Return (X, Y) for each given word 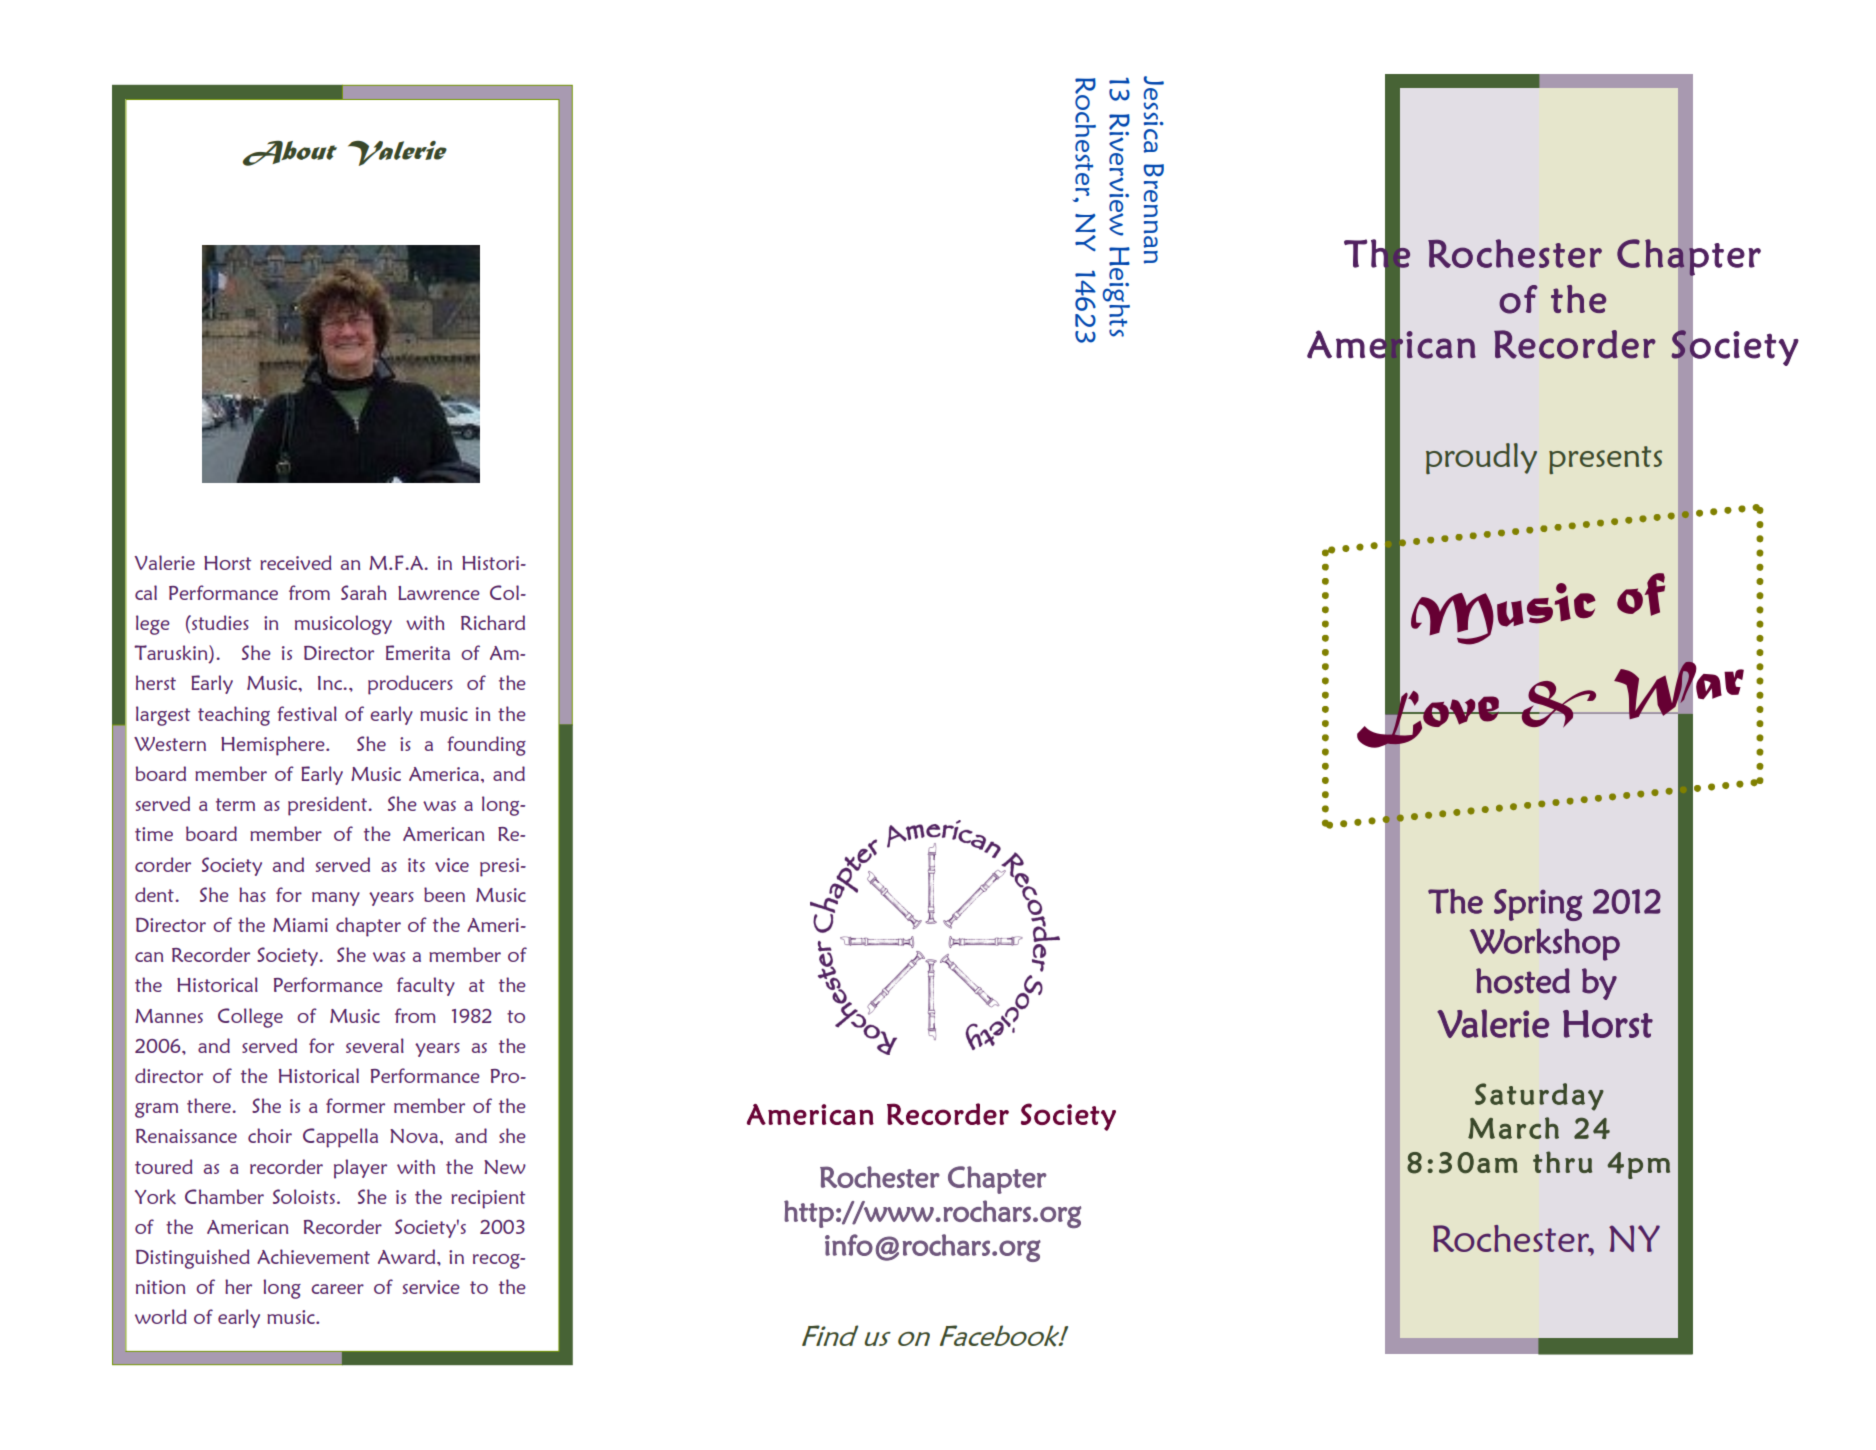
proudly (1481, 458)
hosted (1523, 981)
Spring (1538, 905)
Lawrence (439, 593)
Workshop (1545, 944)
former (355, 1105)
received (296, 562)
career (337, 1289)
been (444, 894)
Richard (493, 622)
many (336, 899)
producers (410, 685)
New (505, 1167)
